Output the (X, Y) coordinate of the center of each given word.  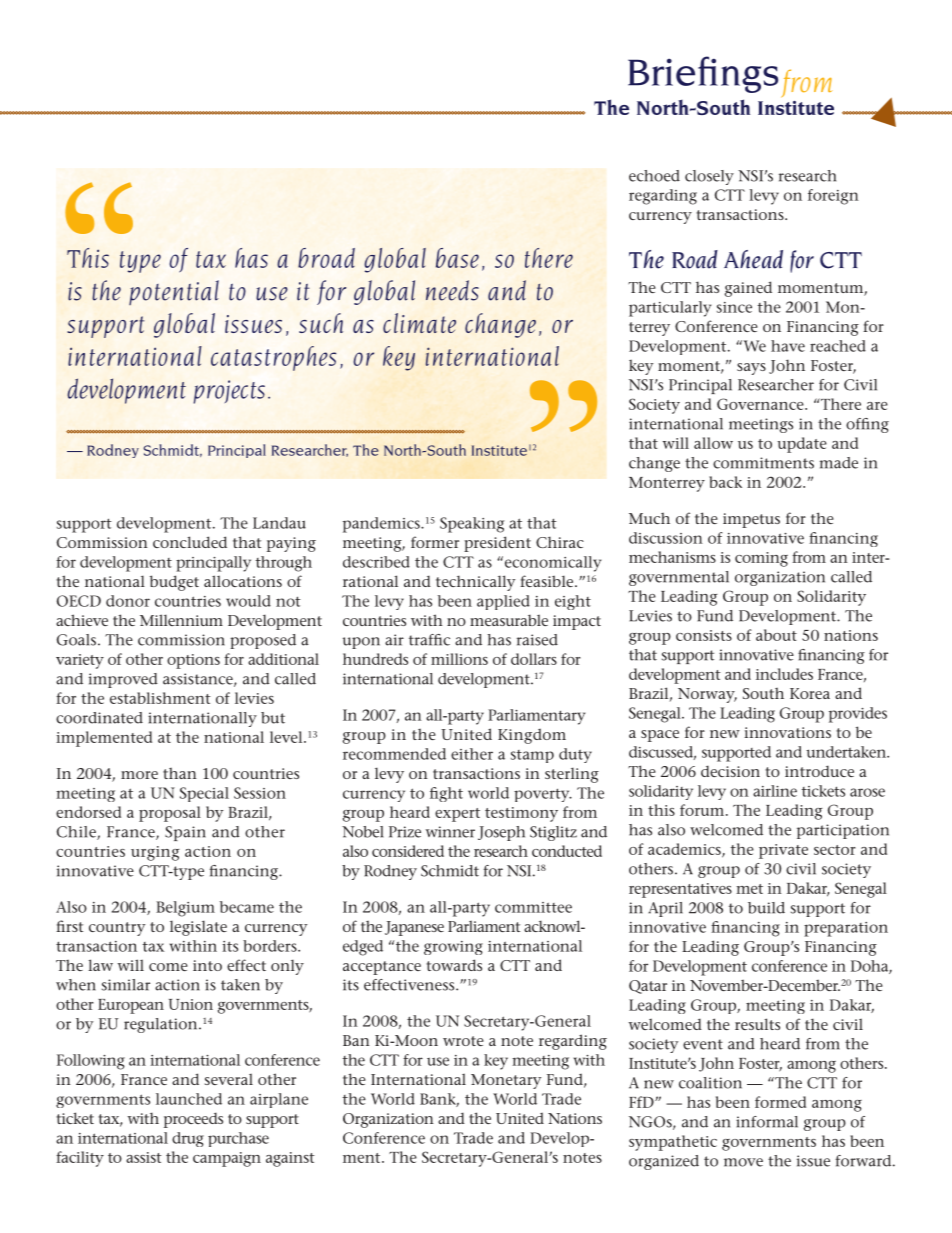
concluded (190, 542)
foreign (833, 197)
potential (174, 292)
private (783, 851)
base (457, 258)
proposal (170, 814)
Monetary (506, 1081)
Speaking (472, 525)
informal (767, 1122)
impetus (751, 520)
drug (188, 1139)
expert (457, 815)
